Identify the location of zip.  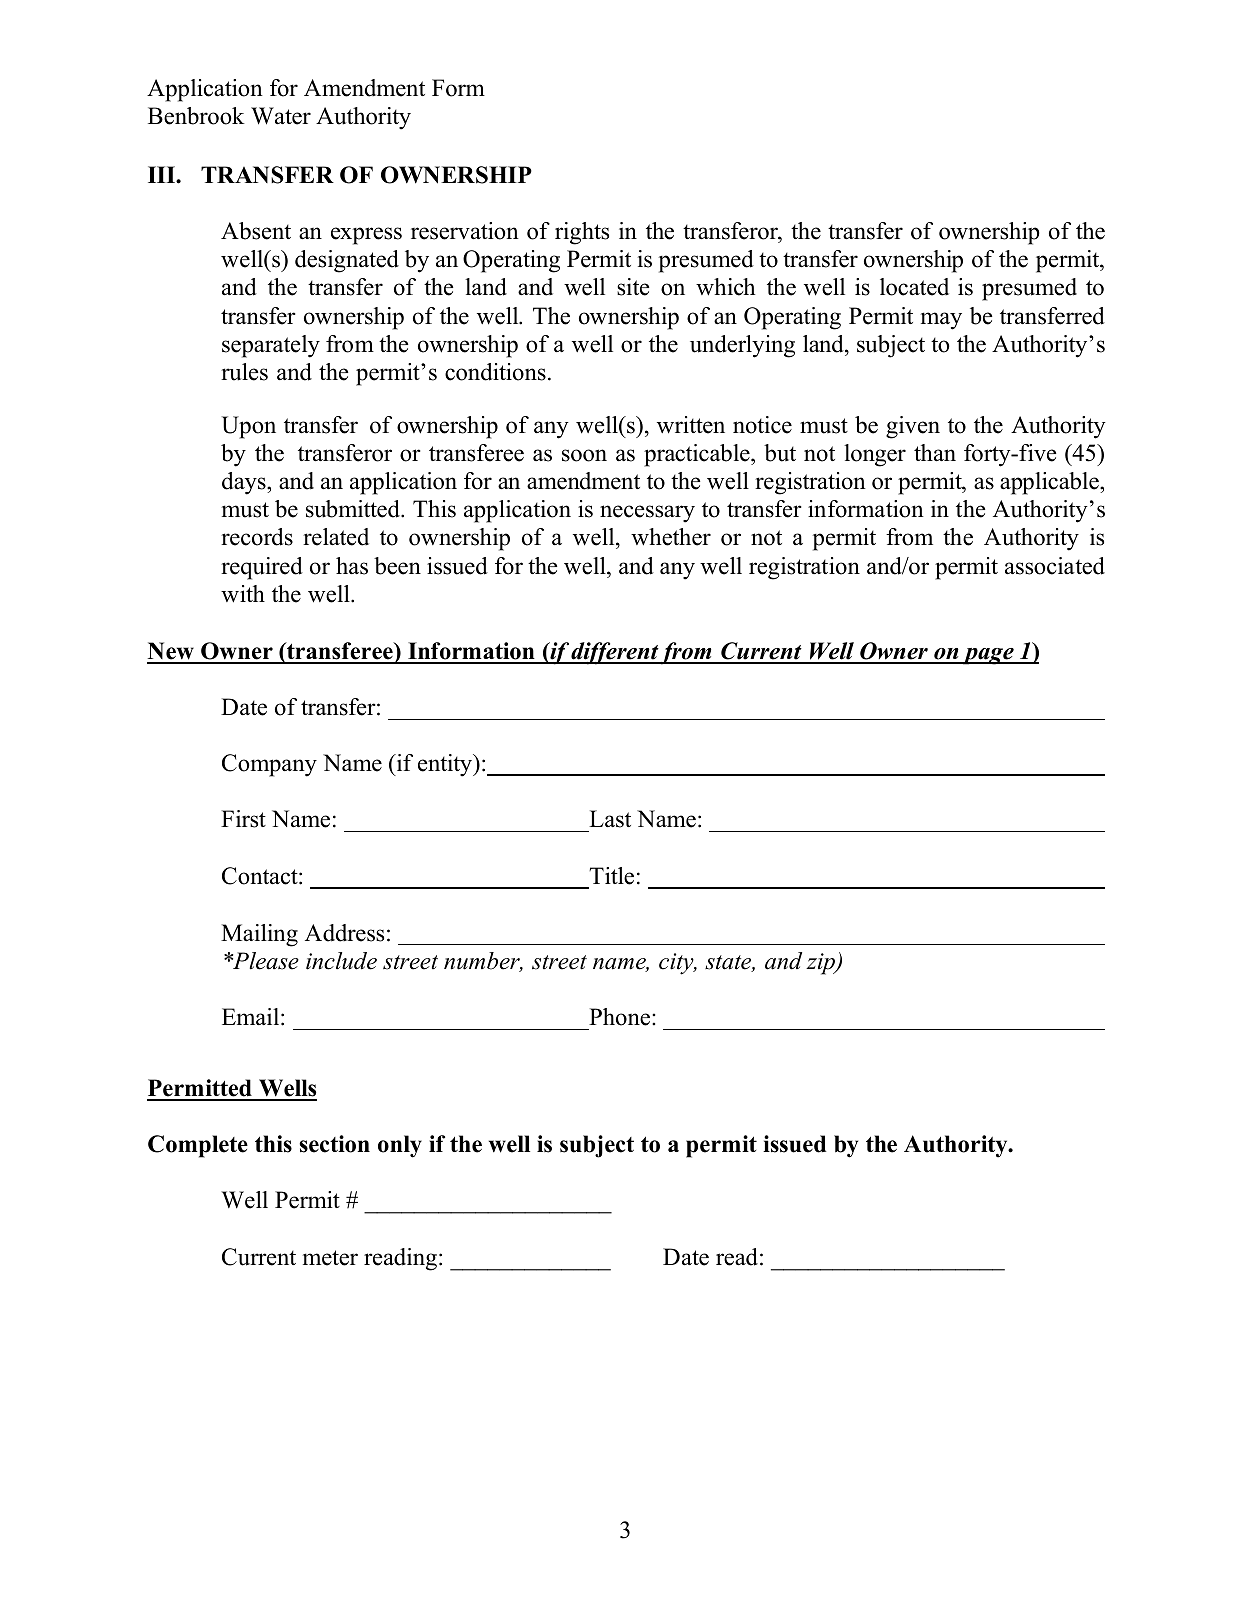
(821, 964).
